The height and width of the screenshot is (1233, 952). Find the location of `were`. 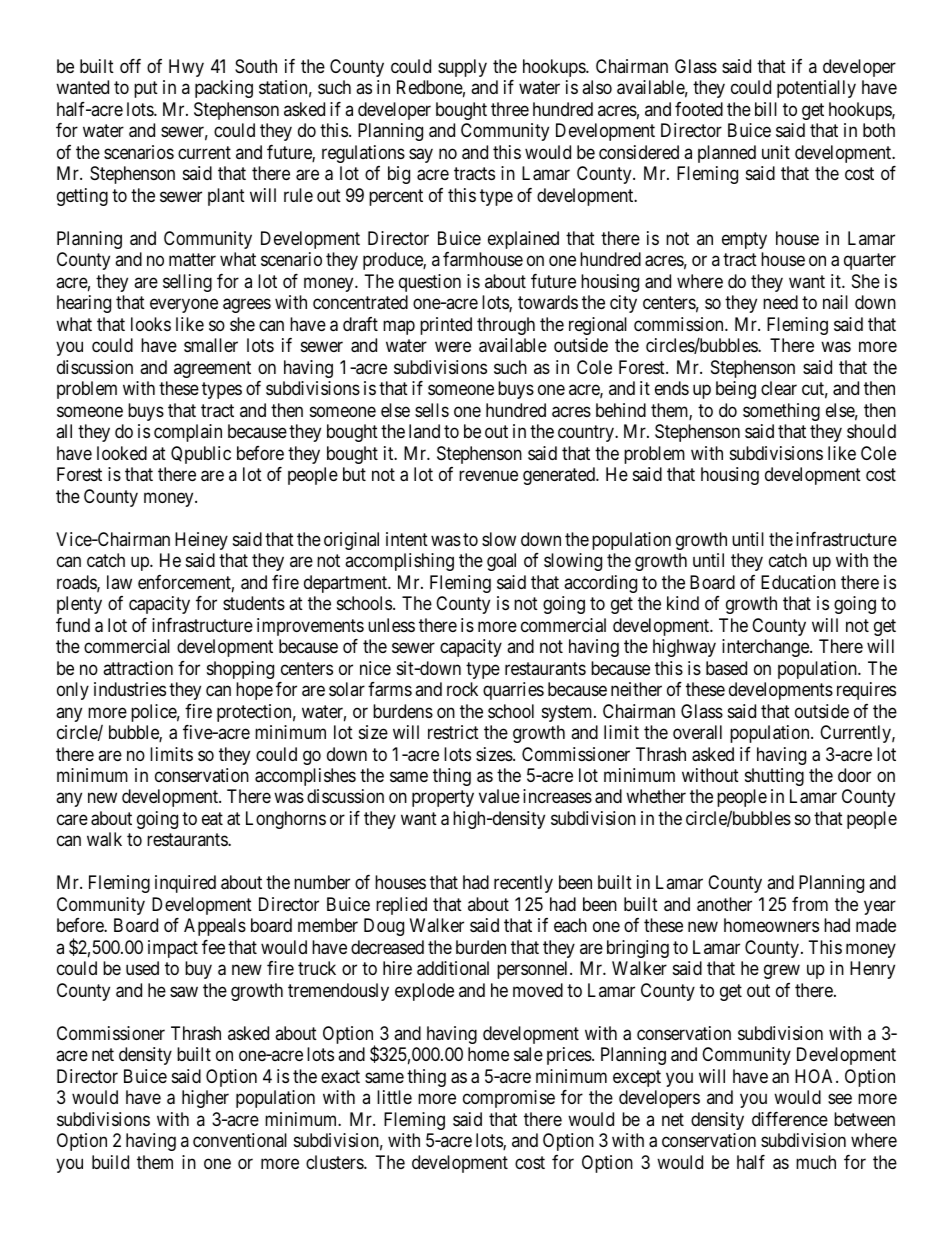

were is located at coordinates (453, 347).
